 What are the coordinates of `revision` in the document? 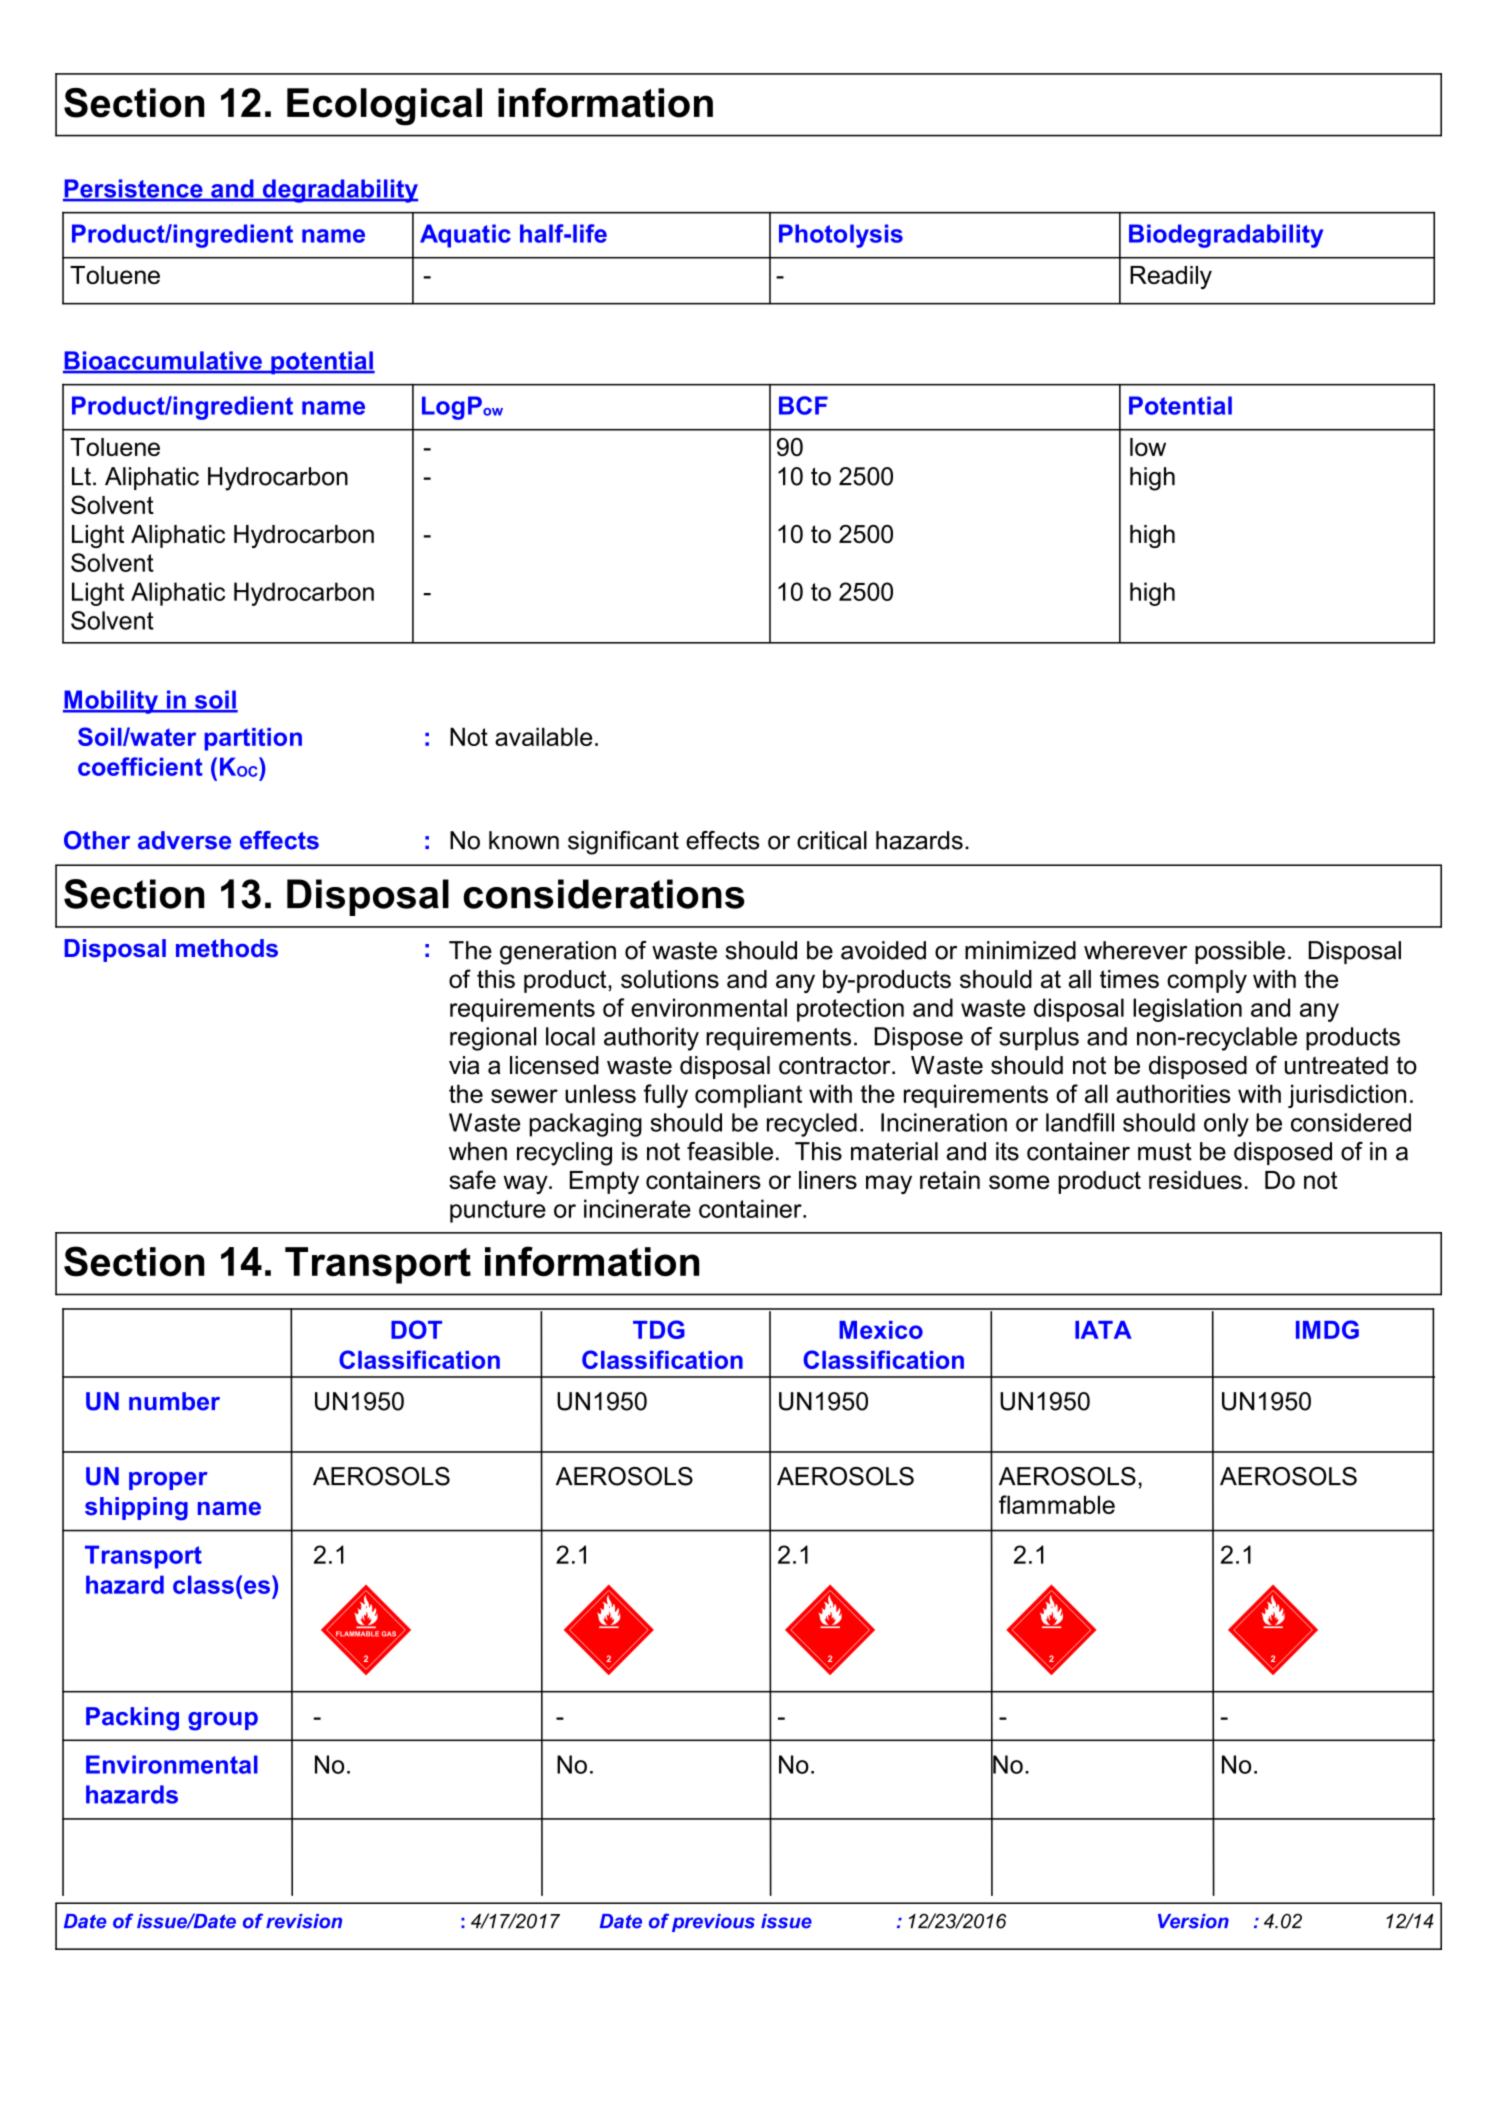 It's located at (304, 1921).
